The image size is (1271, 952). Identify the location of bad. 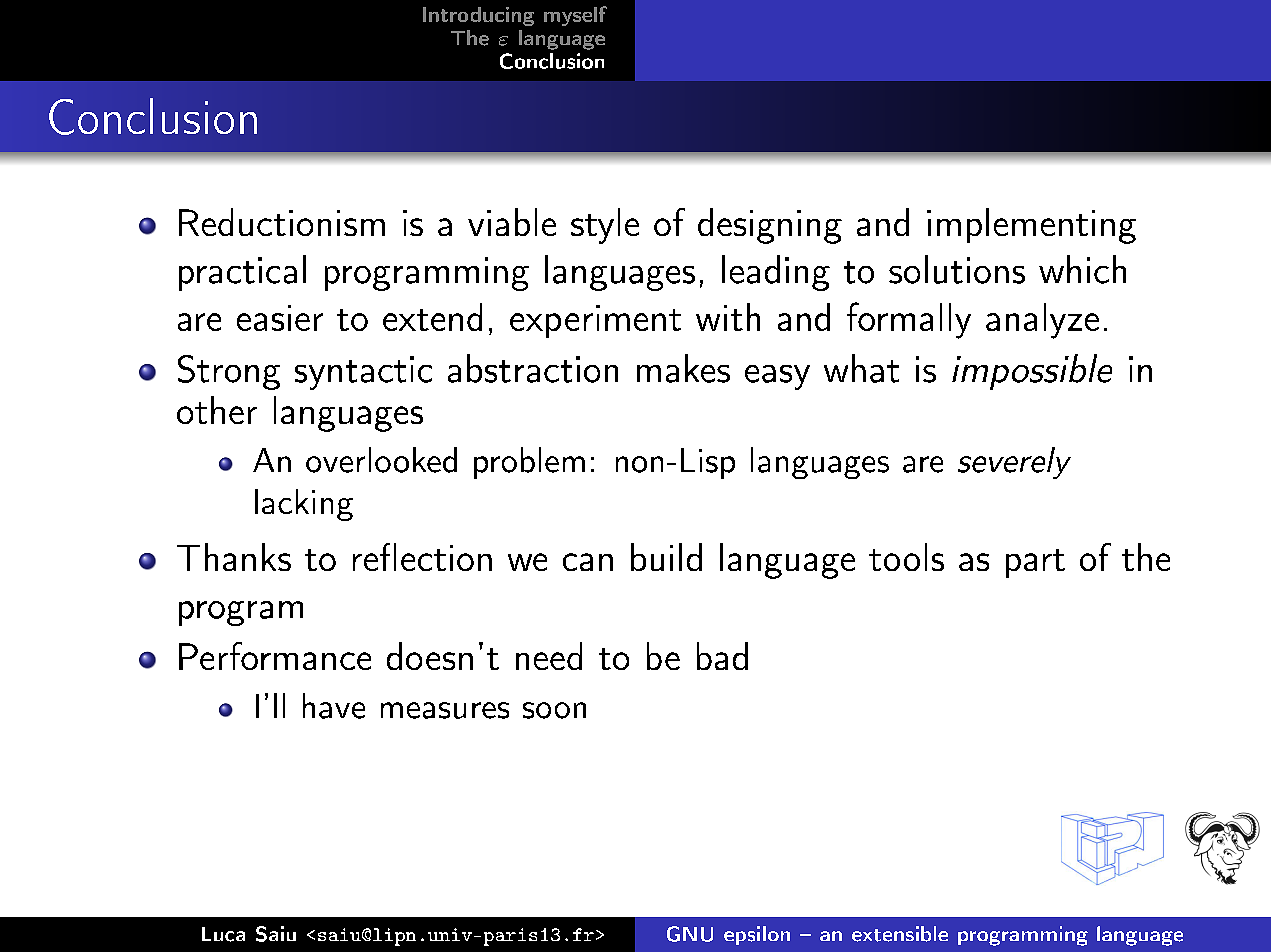
(722, 656).
